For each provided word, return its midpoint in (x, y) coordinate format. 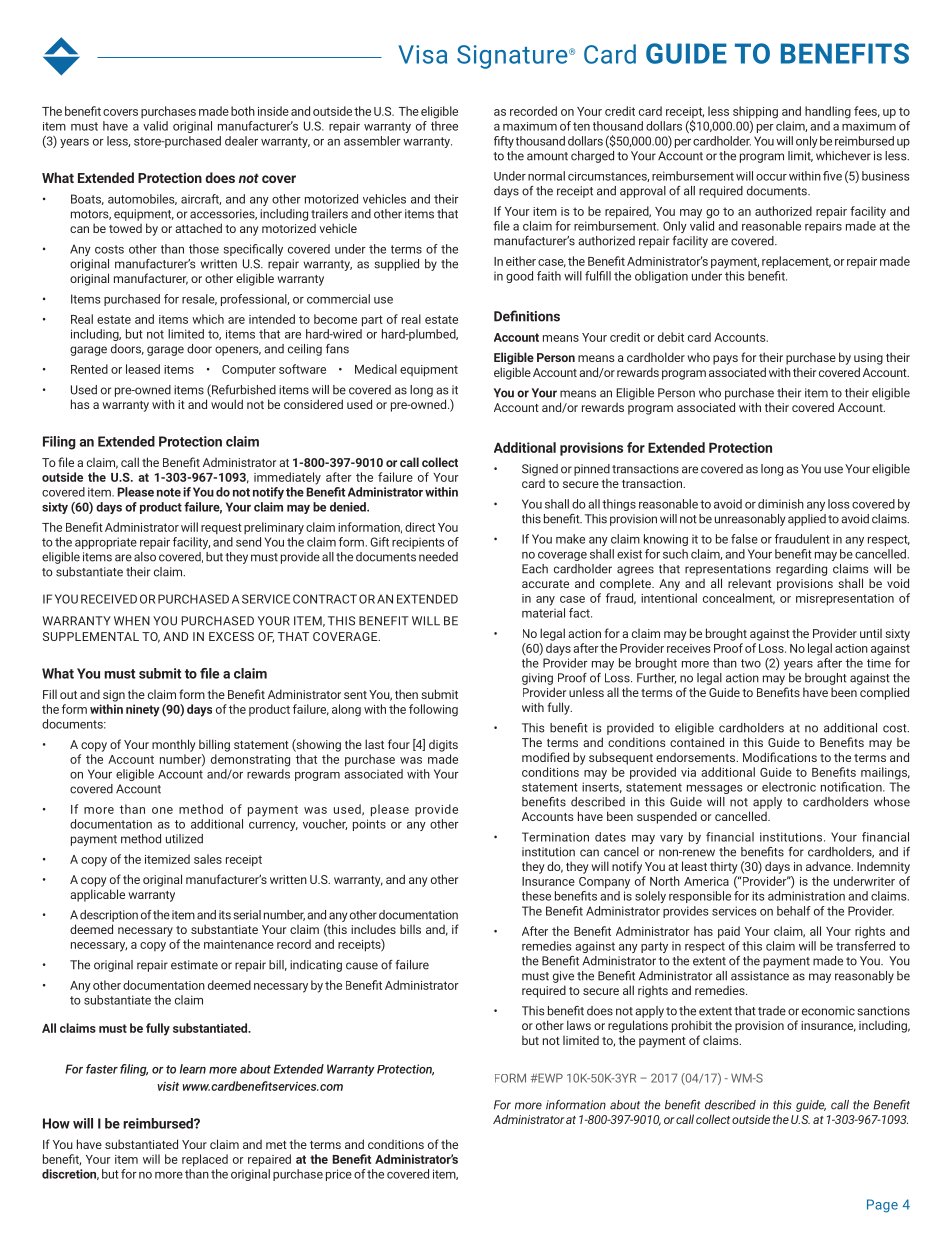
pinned (592, 470)
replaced (205, 1160)
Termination (555, 837)
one (162, 810)
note (169, 492)
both (243, 111)
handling (828, 112)
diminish (781, 504)
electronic (789, 787)
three (444, 126)
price (339, 1175)
